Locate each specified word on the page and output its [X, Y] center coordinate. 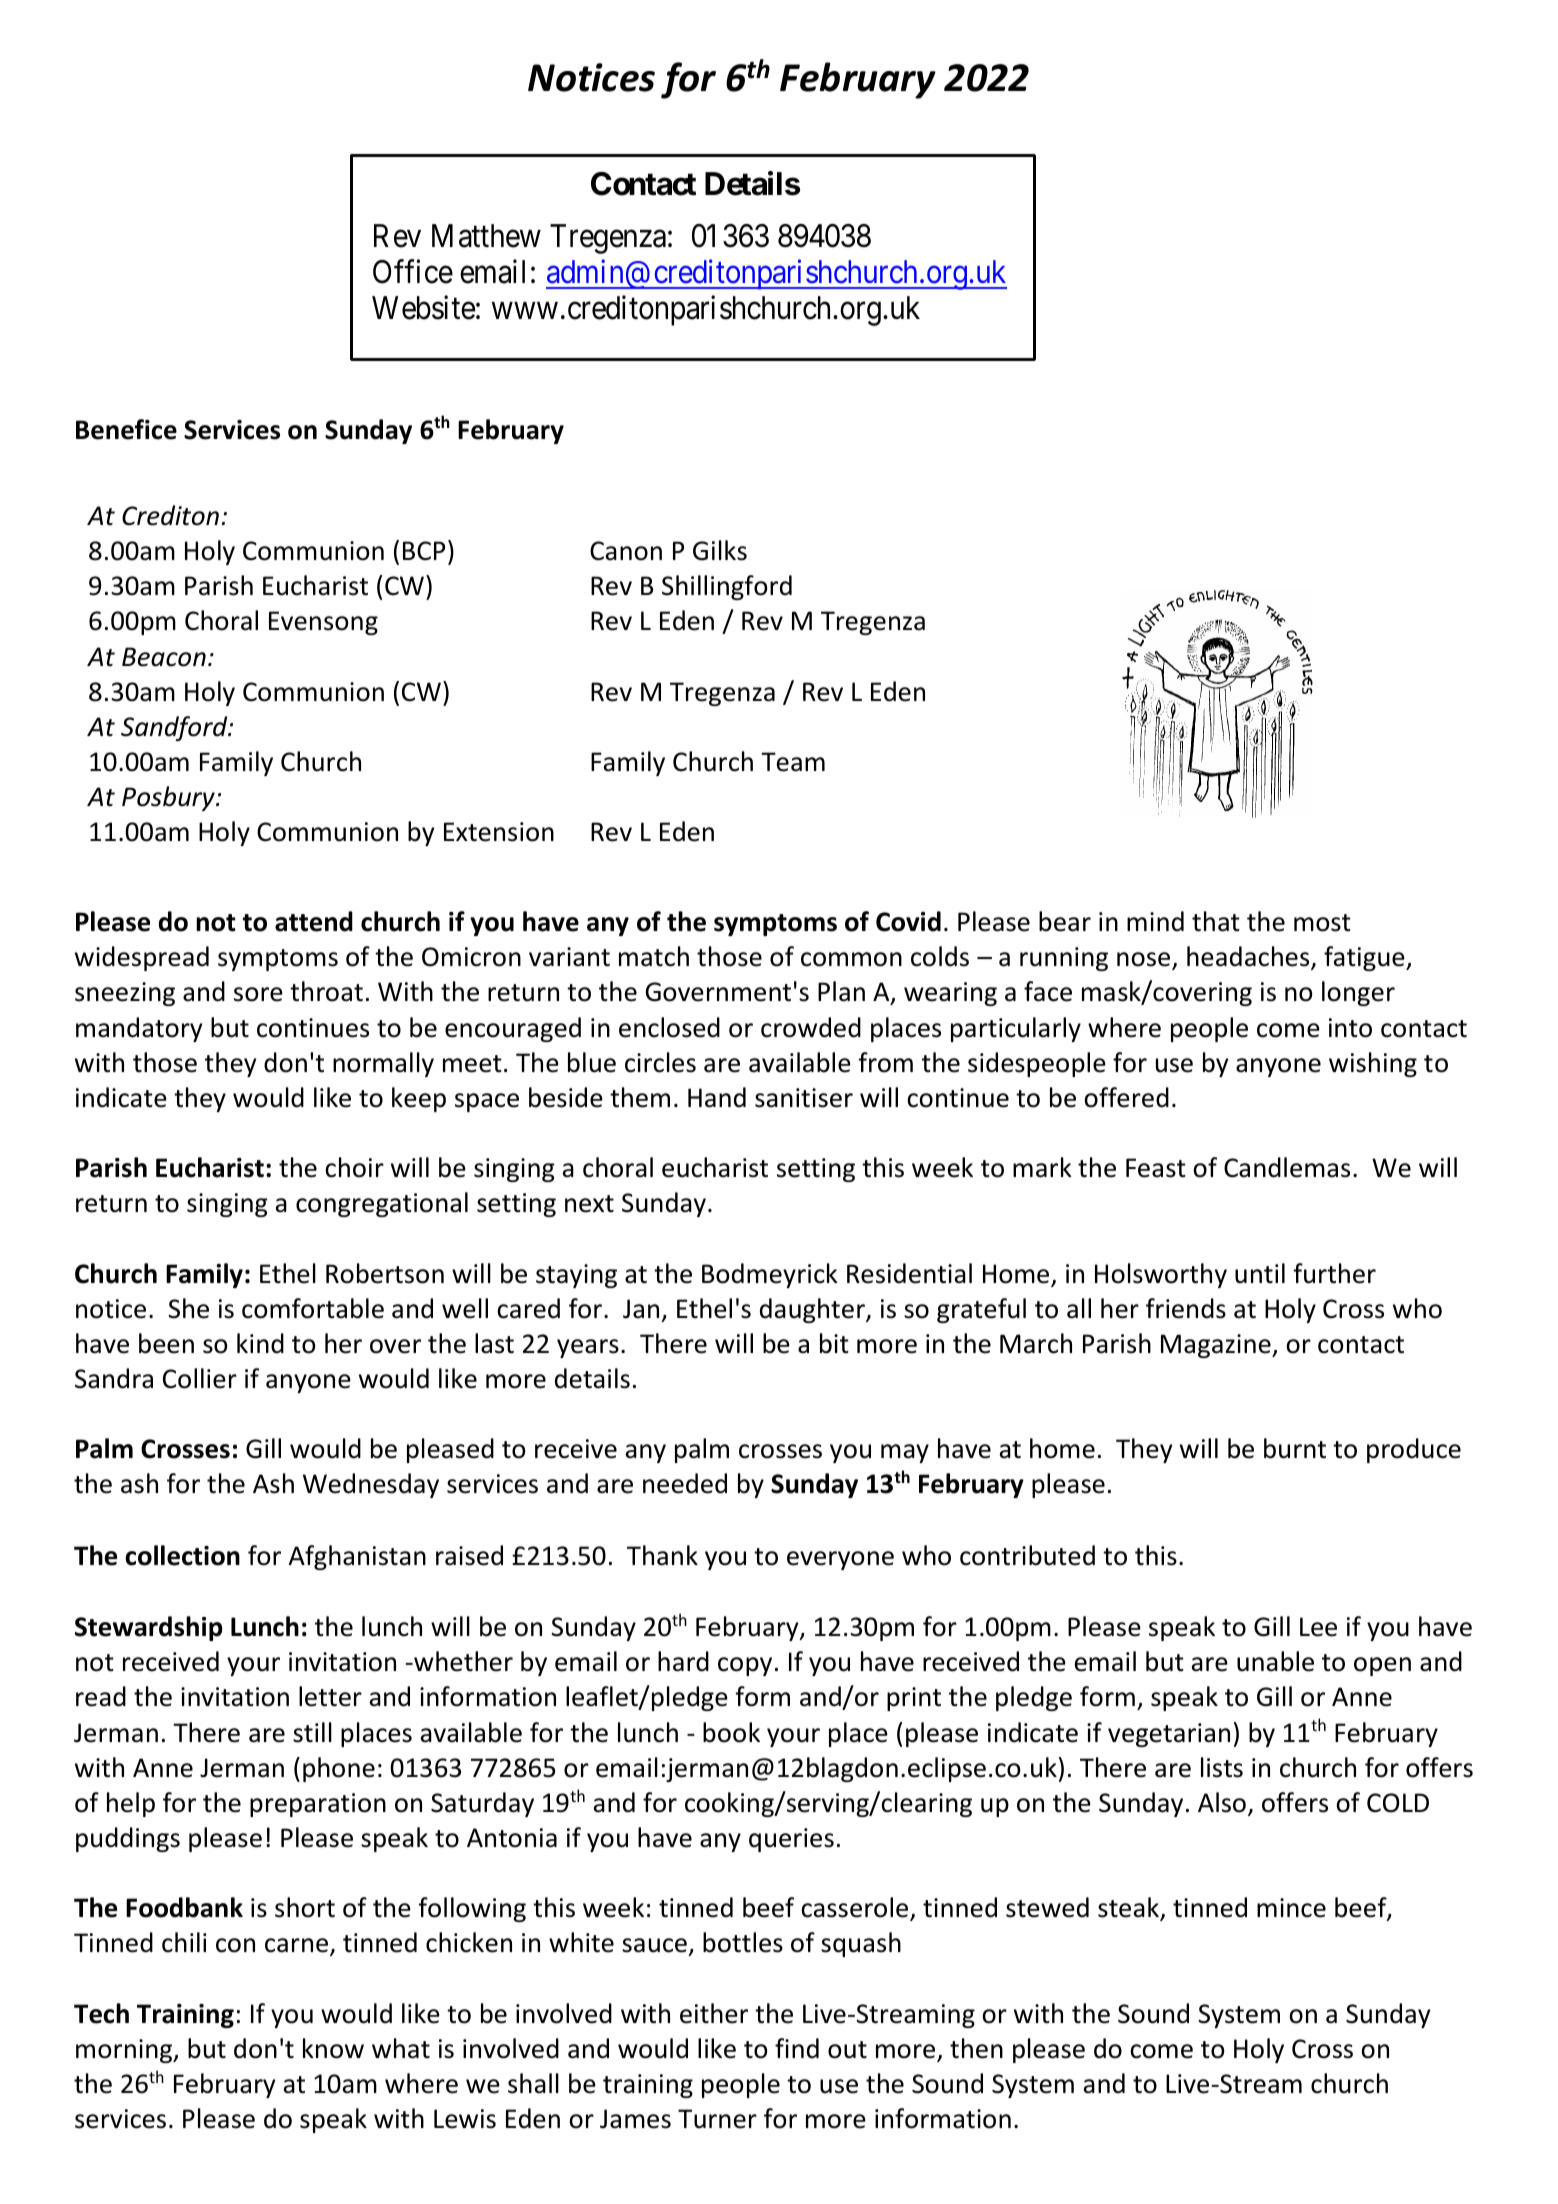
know [333, 2048]
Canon [626, 551]
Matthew [486, 236]
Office [413, 272]
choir [354, 1167]
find [797, 2048]
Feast [1156, 1168]
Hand [717, 1097]
